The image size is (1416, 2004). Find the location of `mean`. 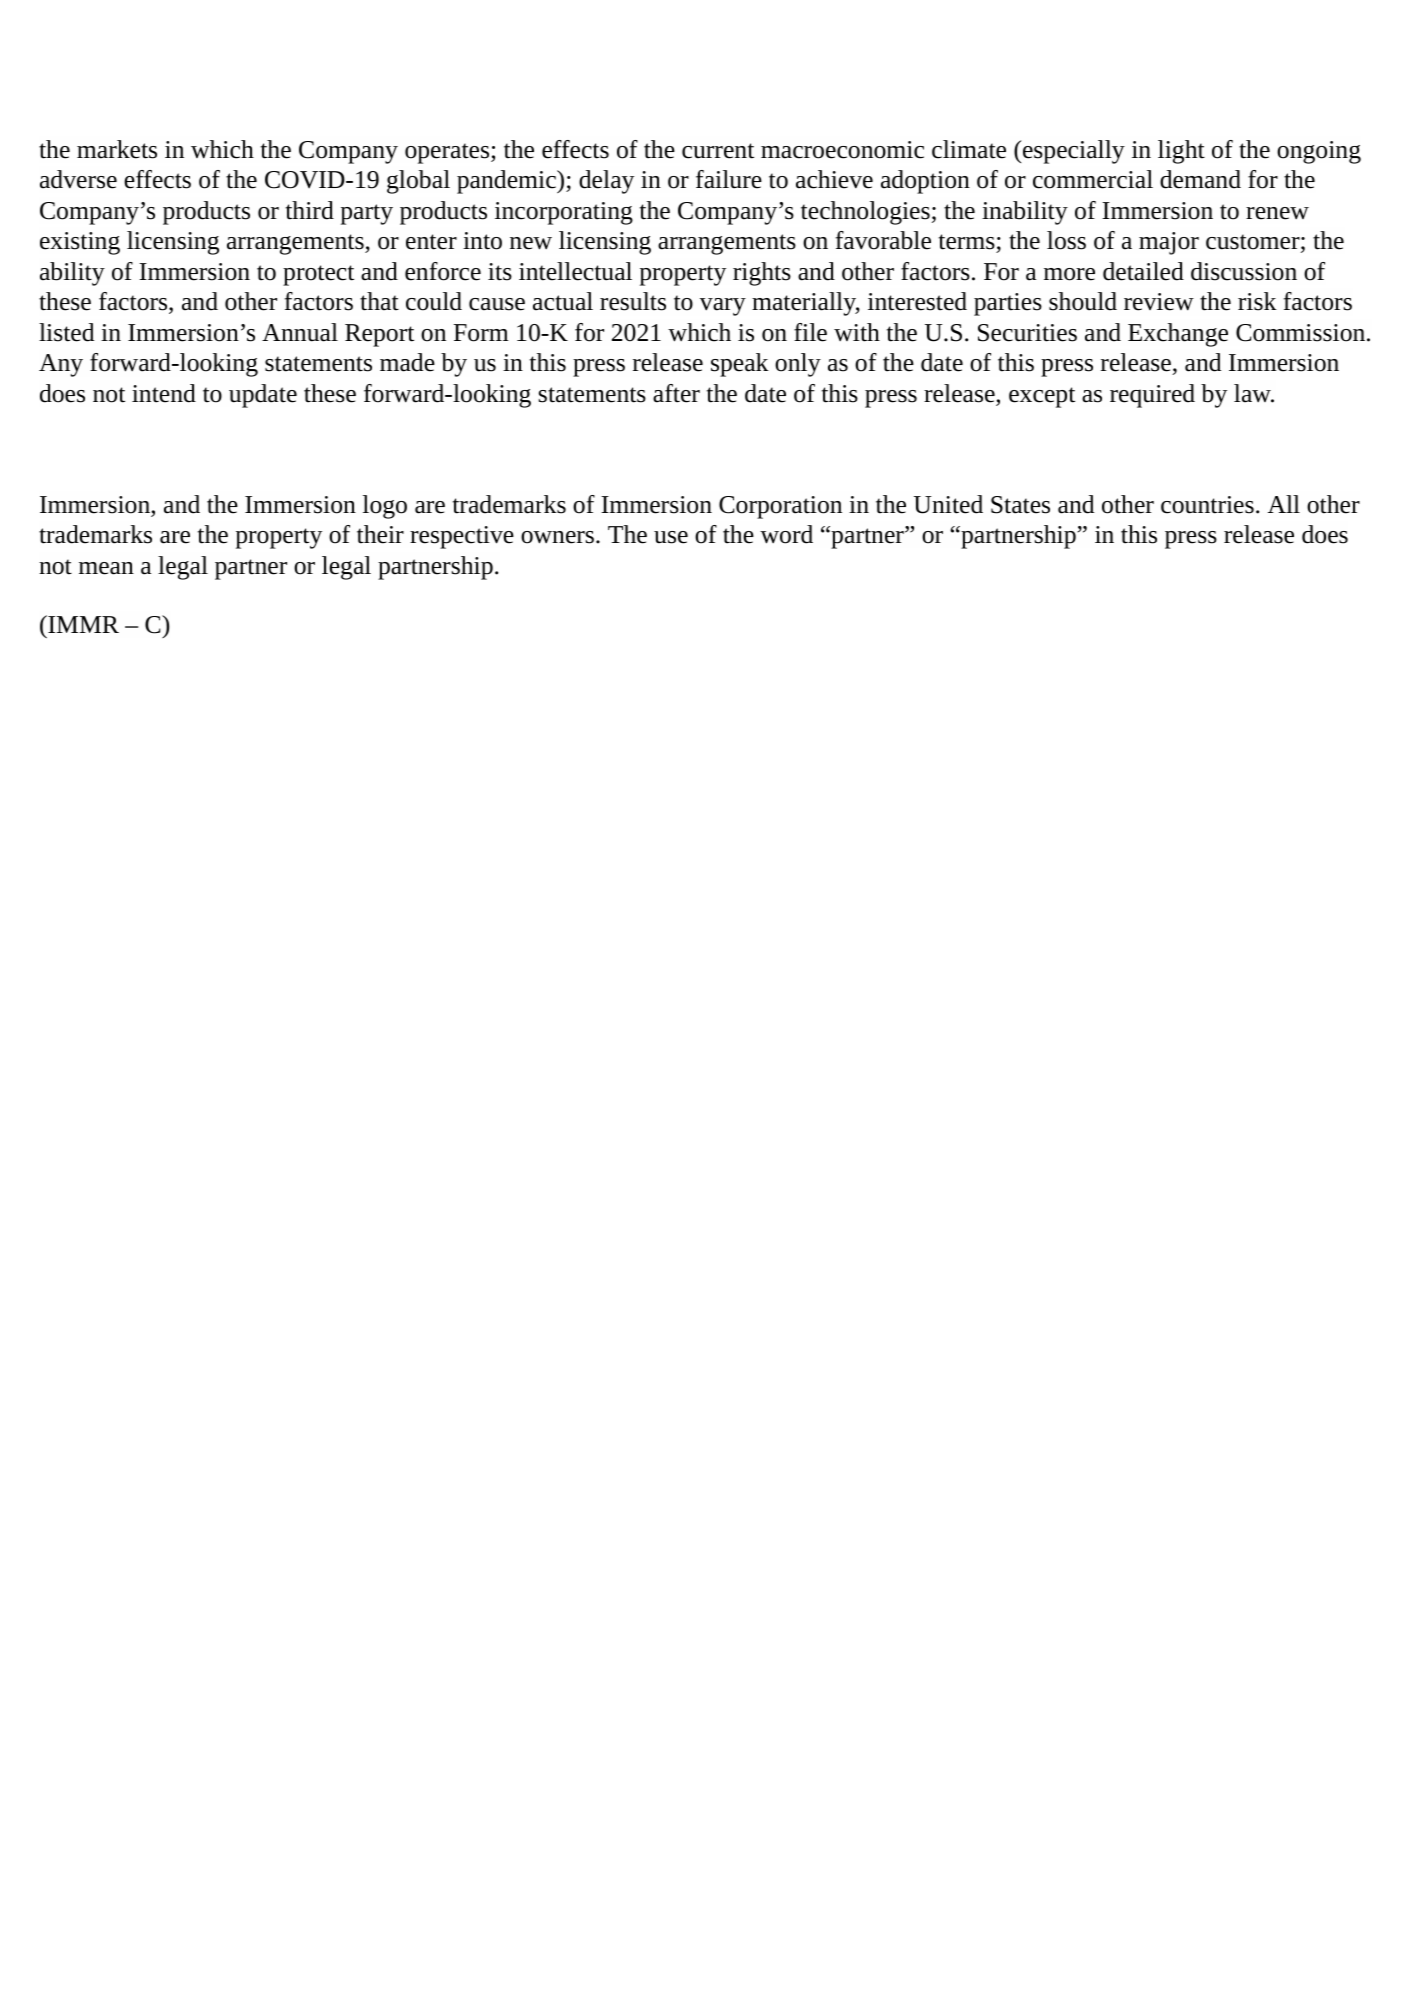

mean is located at coordinates (106, 568).
